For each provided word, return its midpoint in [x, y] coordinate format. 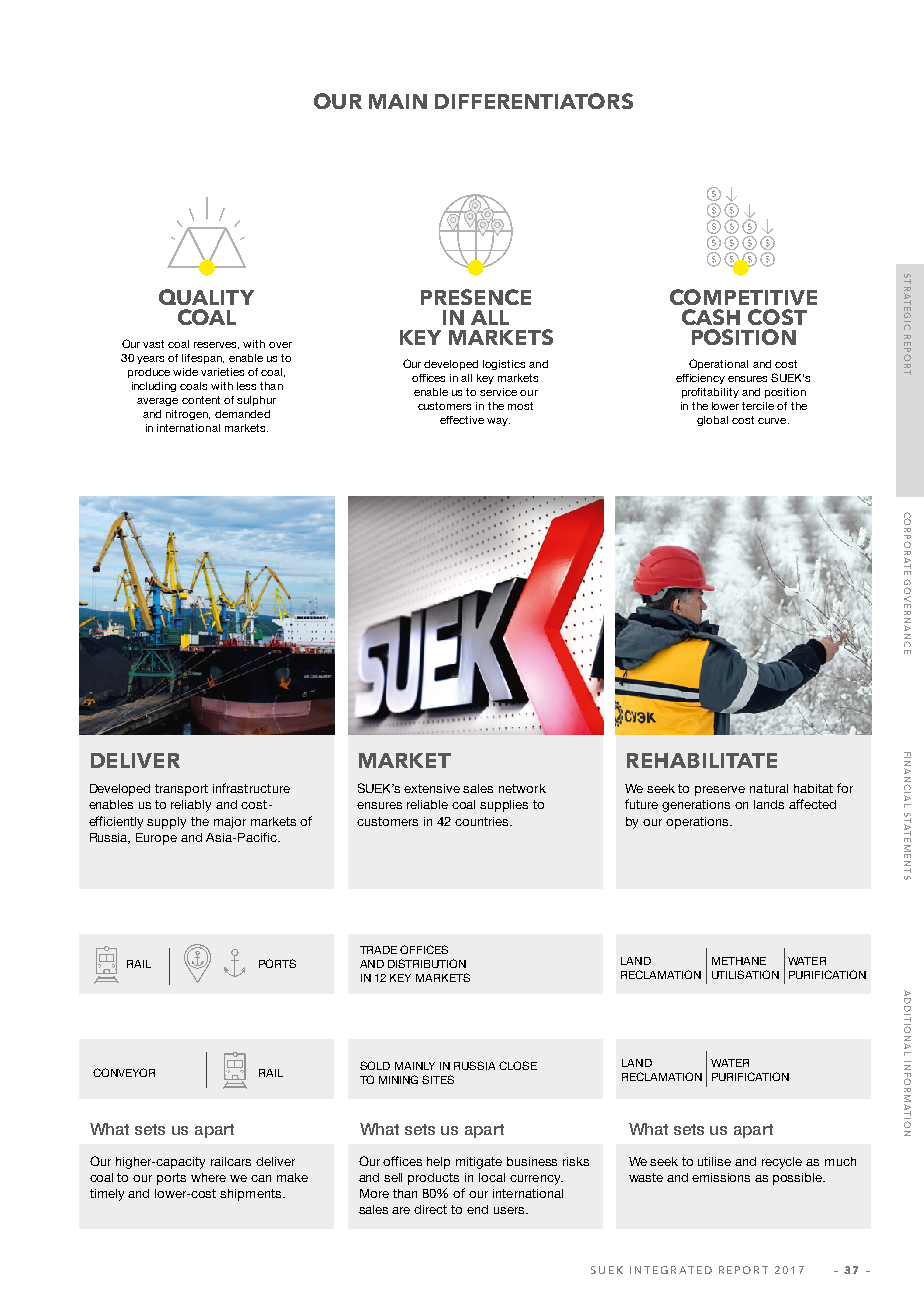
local [492, 1177]
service [498, 392]
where [208, 1177]
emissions [721, 1177]
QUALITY [206, 297]
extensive [432, 788]
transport [181, 790]
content [201, 400]
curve [773, 421]
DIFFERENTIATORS [534, 101]
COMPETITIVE [743, 297]
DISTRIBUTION [427, 963]
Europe [156, 839]
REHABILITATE [702, 760]
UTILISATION [745, 974]
